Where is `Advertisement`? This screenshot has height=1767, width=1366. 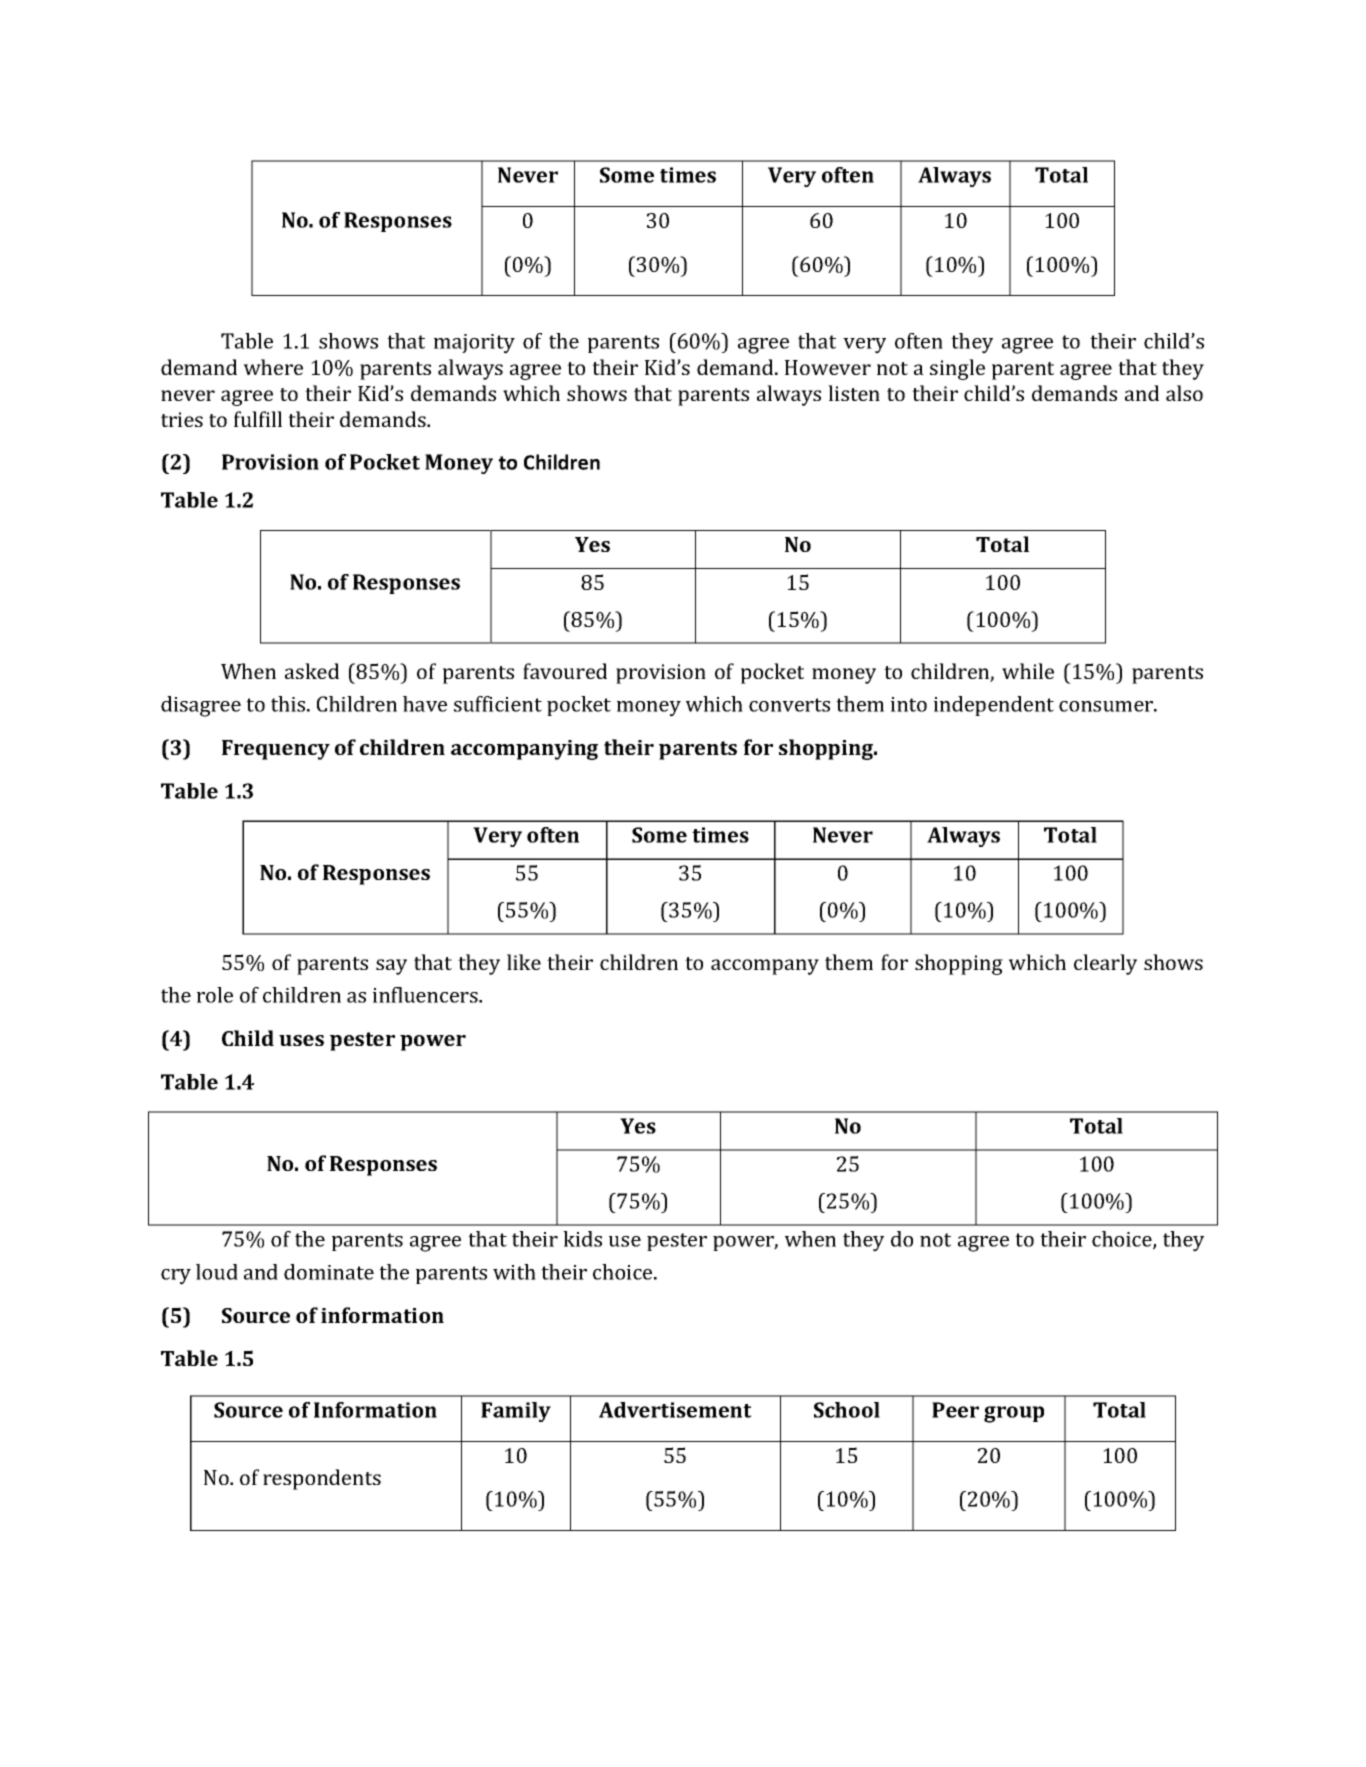 Advertisement is located at coordinates (675, 1410).
